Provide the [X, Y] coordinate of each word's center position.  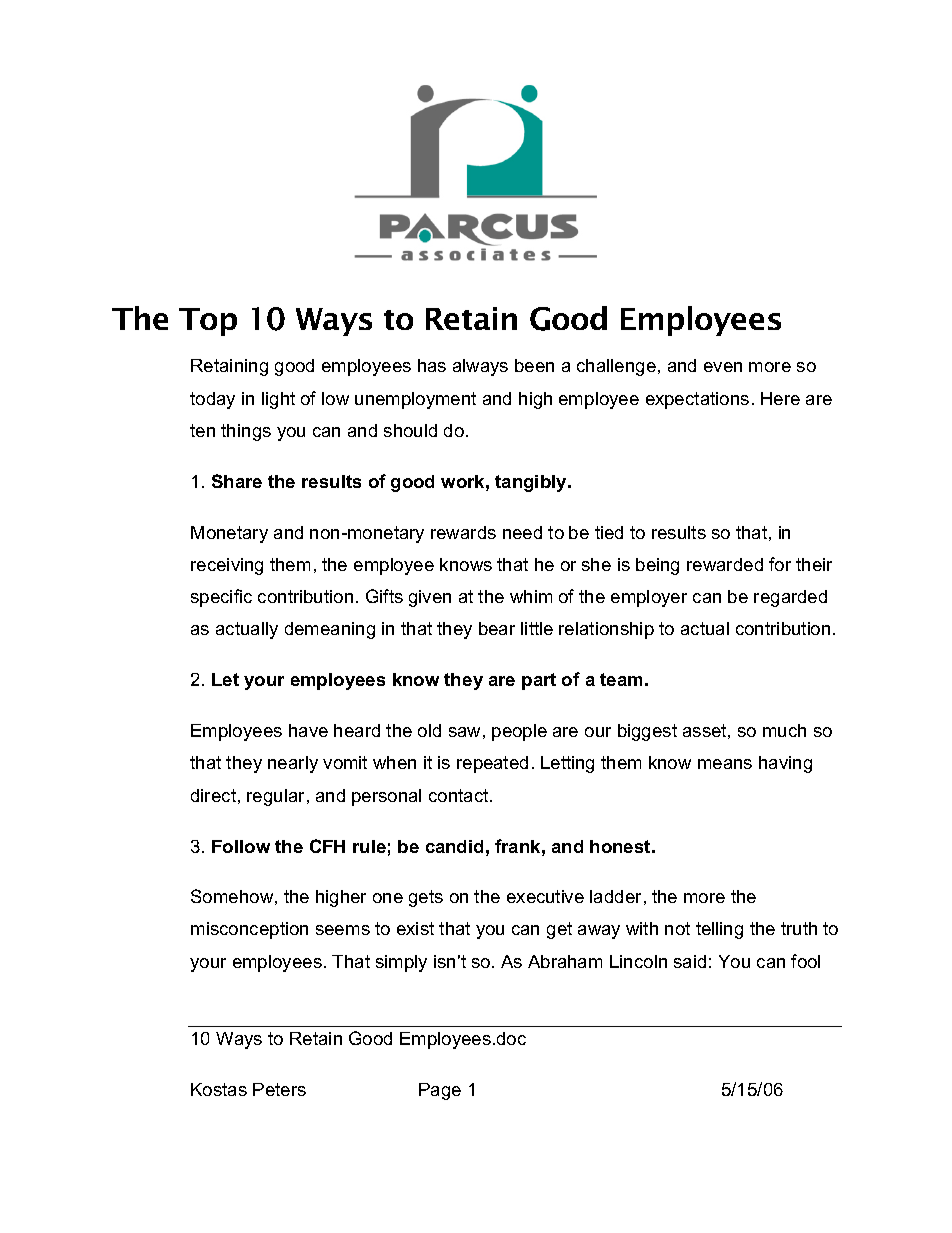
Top [208, 322]
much [784, 730]
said [690, 961]
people [519, 732]
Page [440, 1091]
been [534, 365]
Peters [279, 1089]
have [308, 730]
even [723, 367]
